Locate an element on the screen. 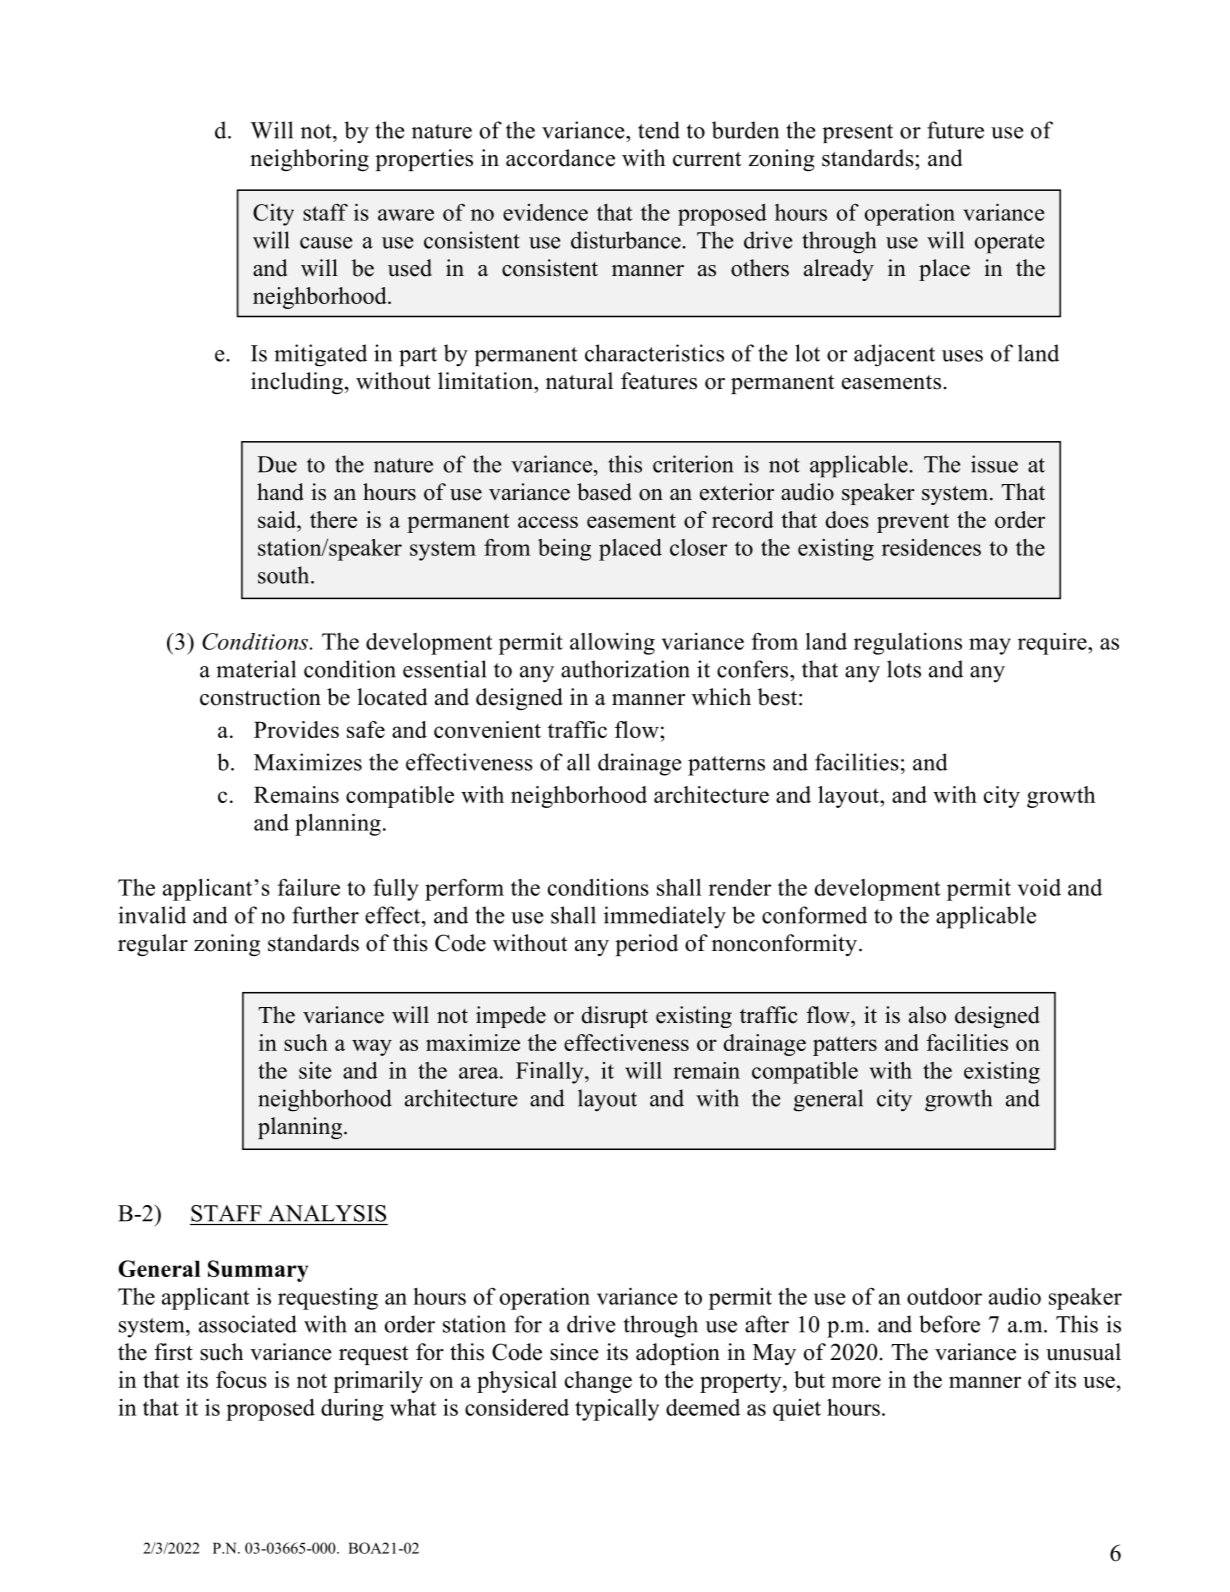 This screenshot has width=1230, height=1592. neighboring is located at coordinates (309, 160).
